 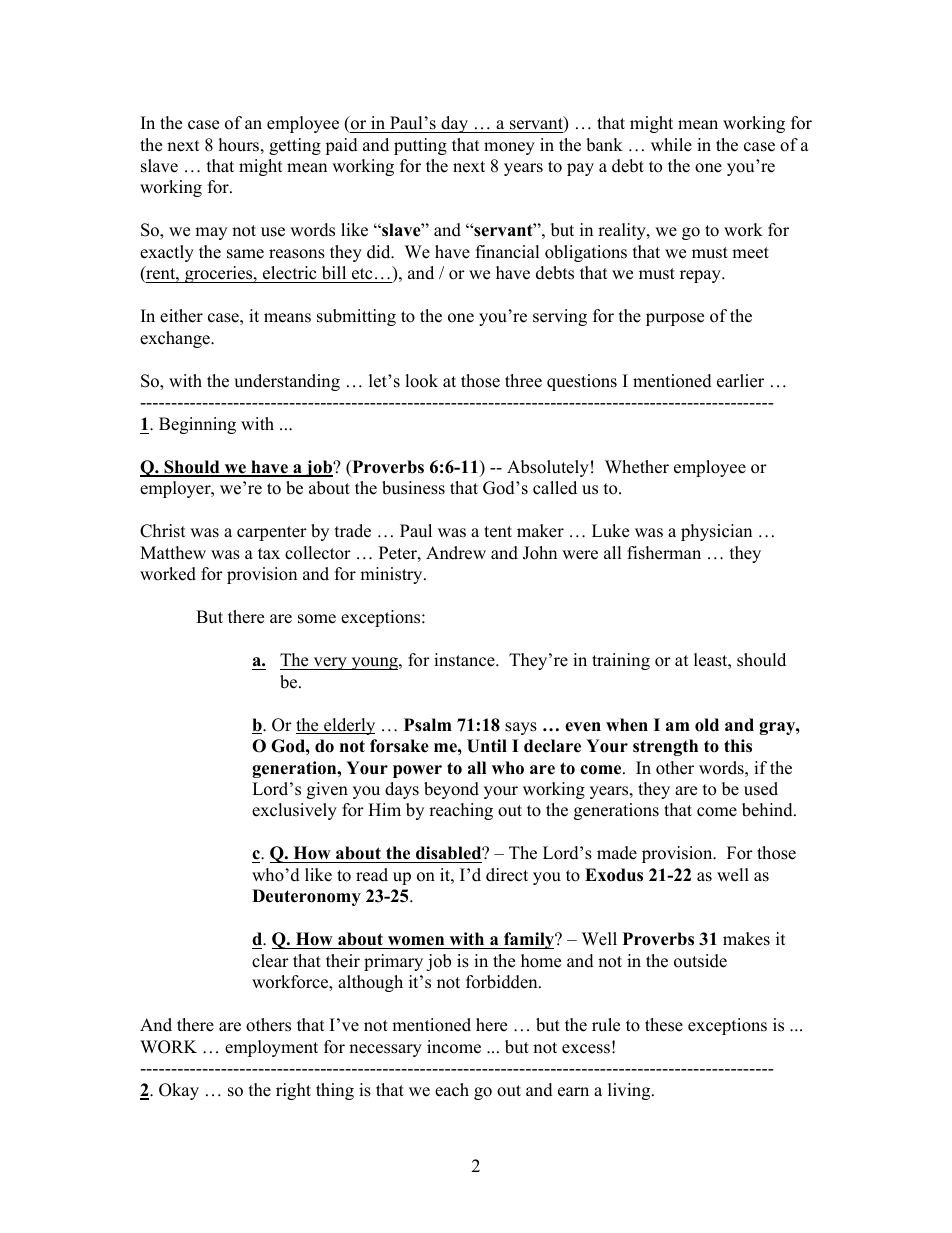 I want to click on these, so click(x=664, y=1025).
